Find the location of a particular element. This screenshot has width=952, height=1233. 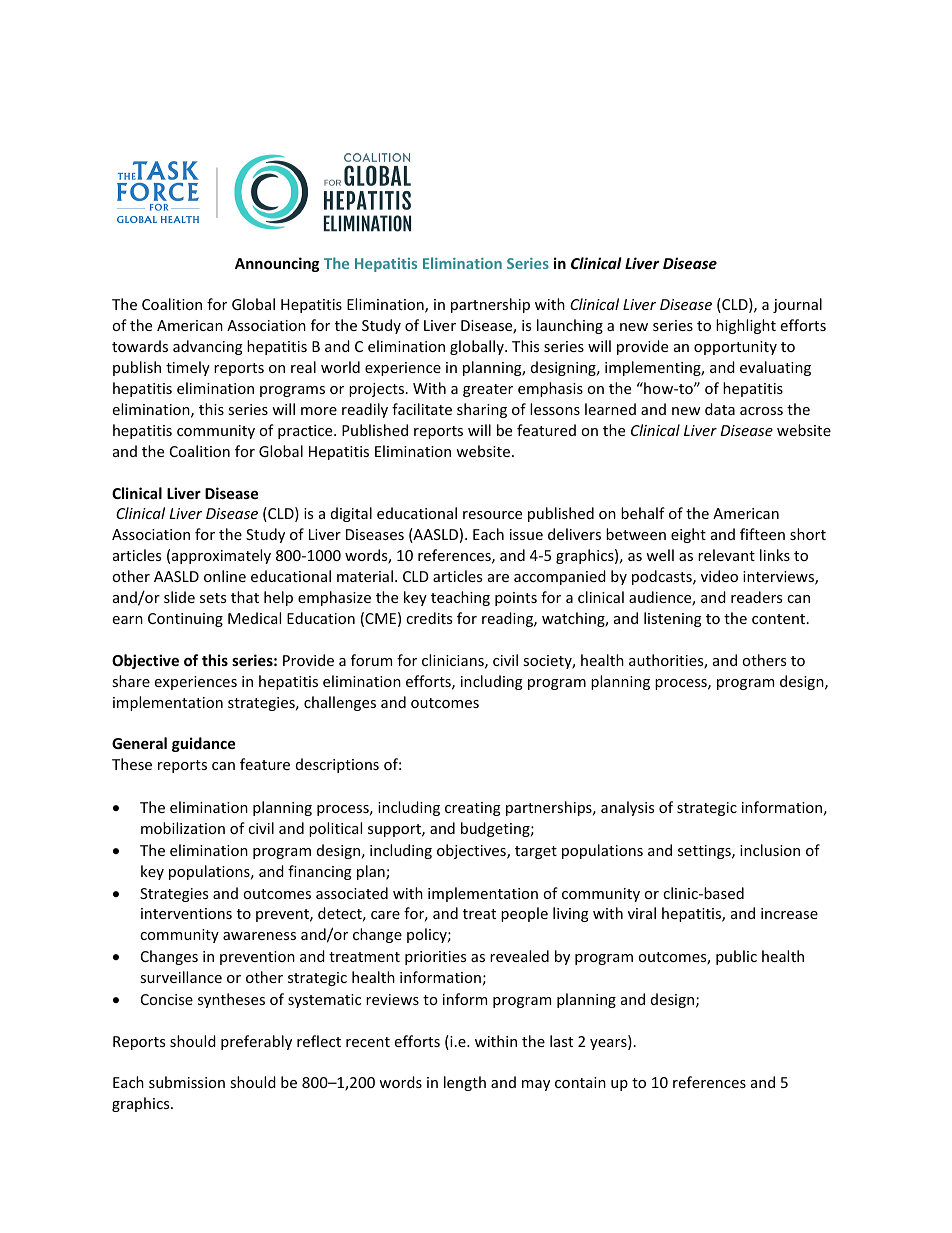

highlight is located at coordinates (746, 326).
